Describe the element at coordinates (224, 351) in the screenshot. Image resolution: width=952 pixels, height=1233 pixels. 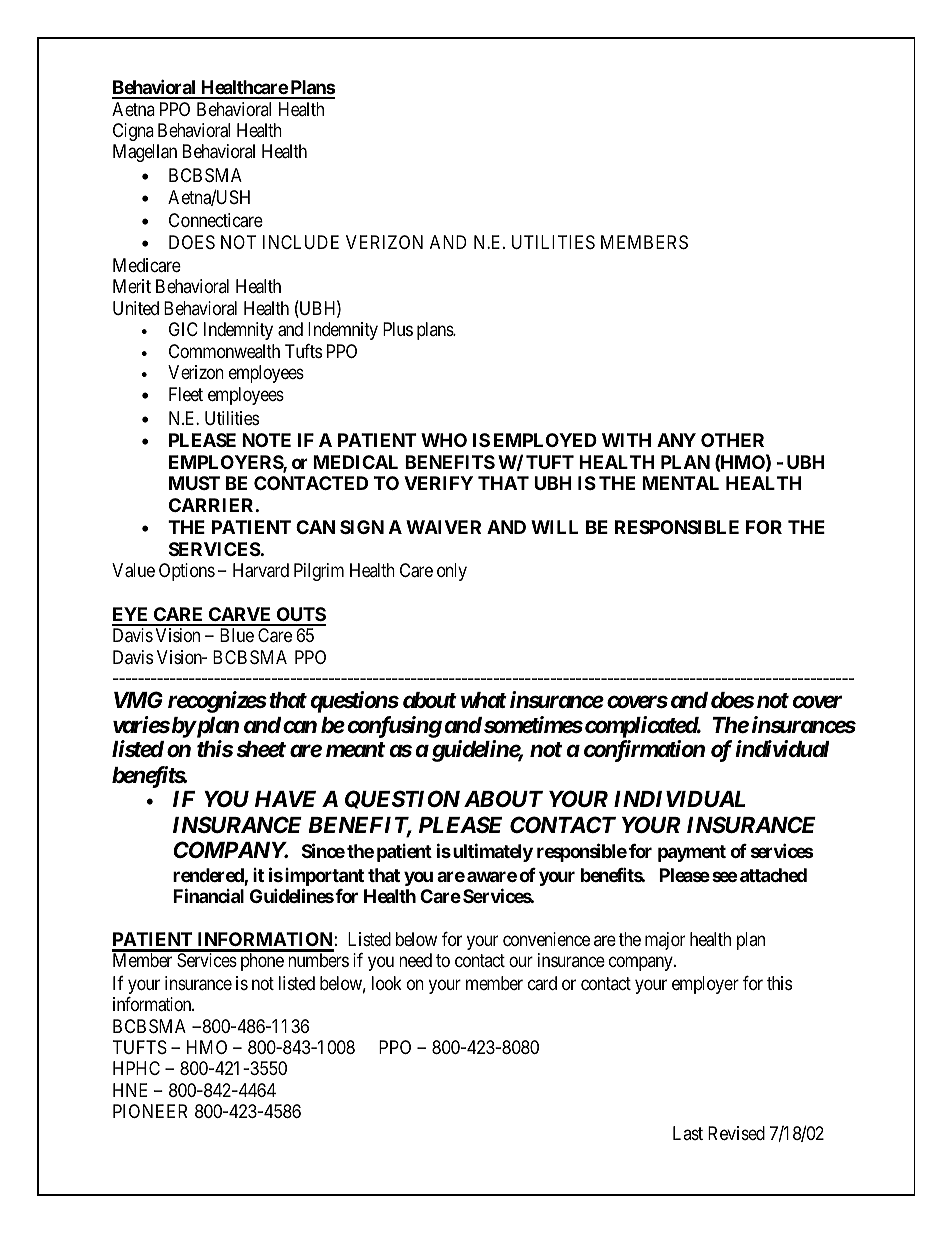
I see `Commonwealth` at that location.
